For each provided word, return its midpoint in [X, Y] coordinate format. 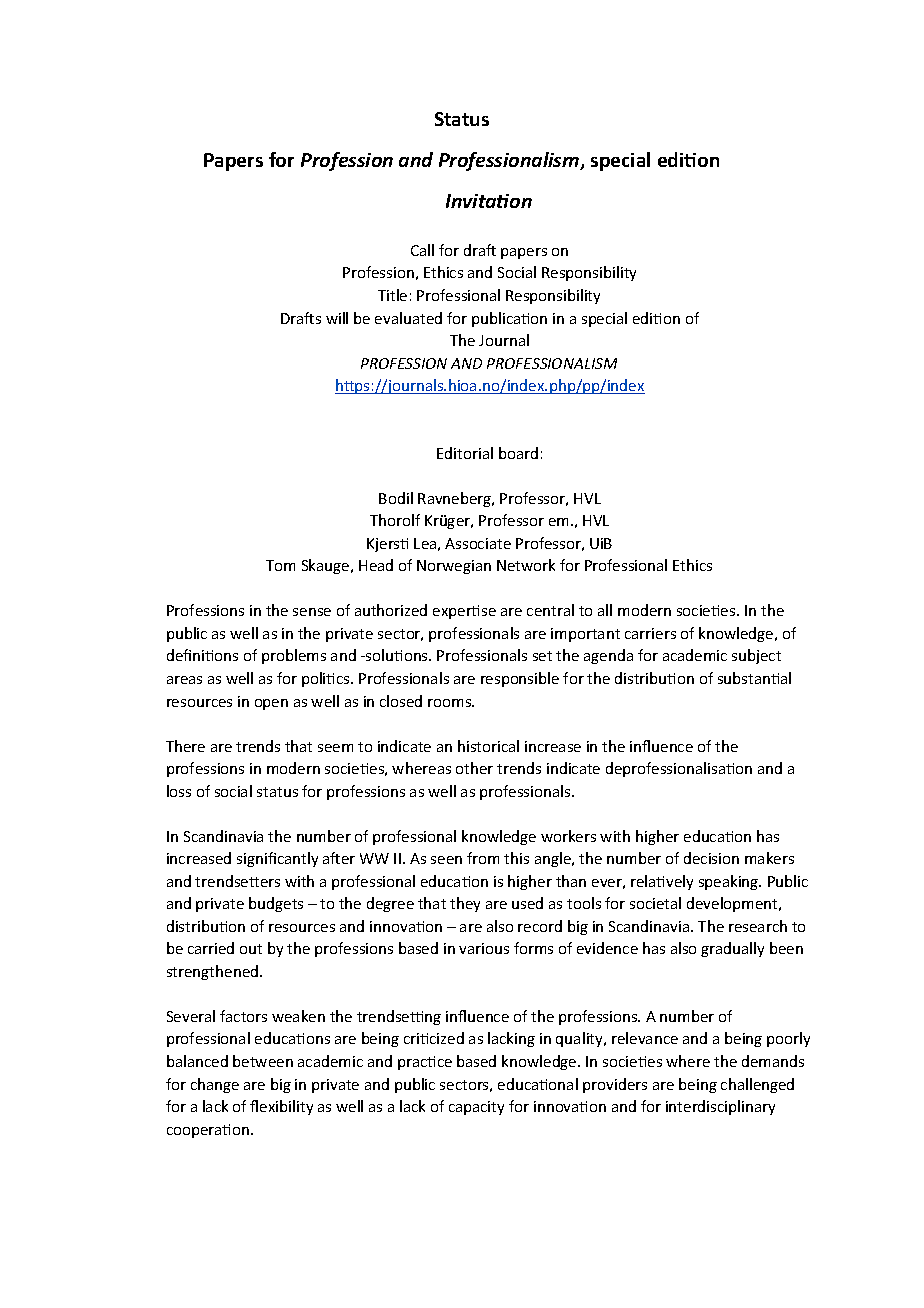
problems [294, 656]
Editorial [465, 453]
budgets [276, 904]
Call [422, 250]
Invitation [489, 201]
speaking [730, 882]
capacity [476, 1108]
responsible [520, 679]
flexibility [281, 1107]
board [518, 453]
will [337, 318]
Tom [280, 565]
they [465, 904]
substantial [754, 678]
